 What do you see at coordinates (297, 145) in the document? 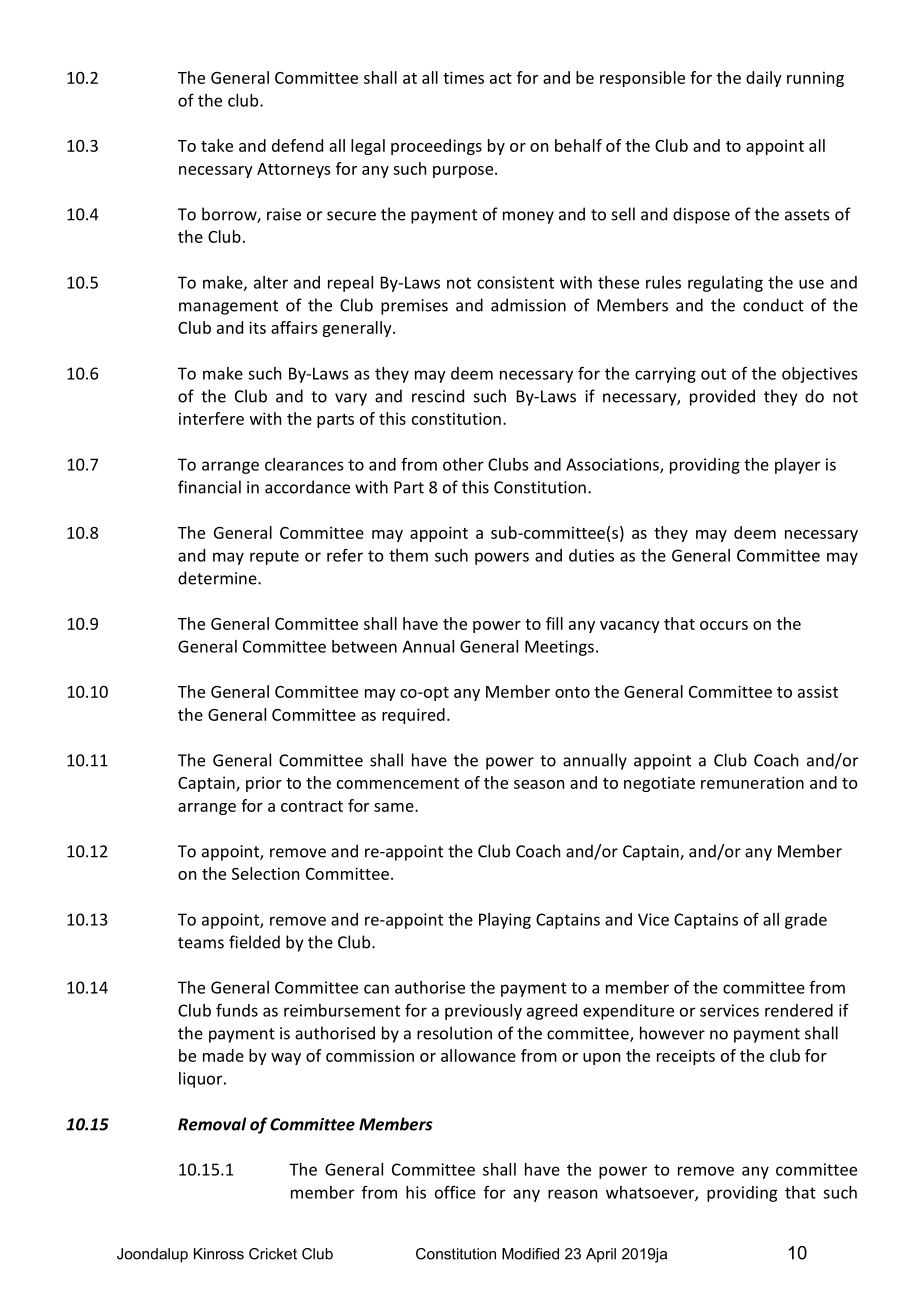
I see `defend` at bounding box center [297, 145].
